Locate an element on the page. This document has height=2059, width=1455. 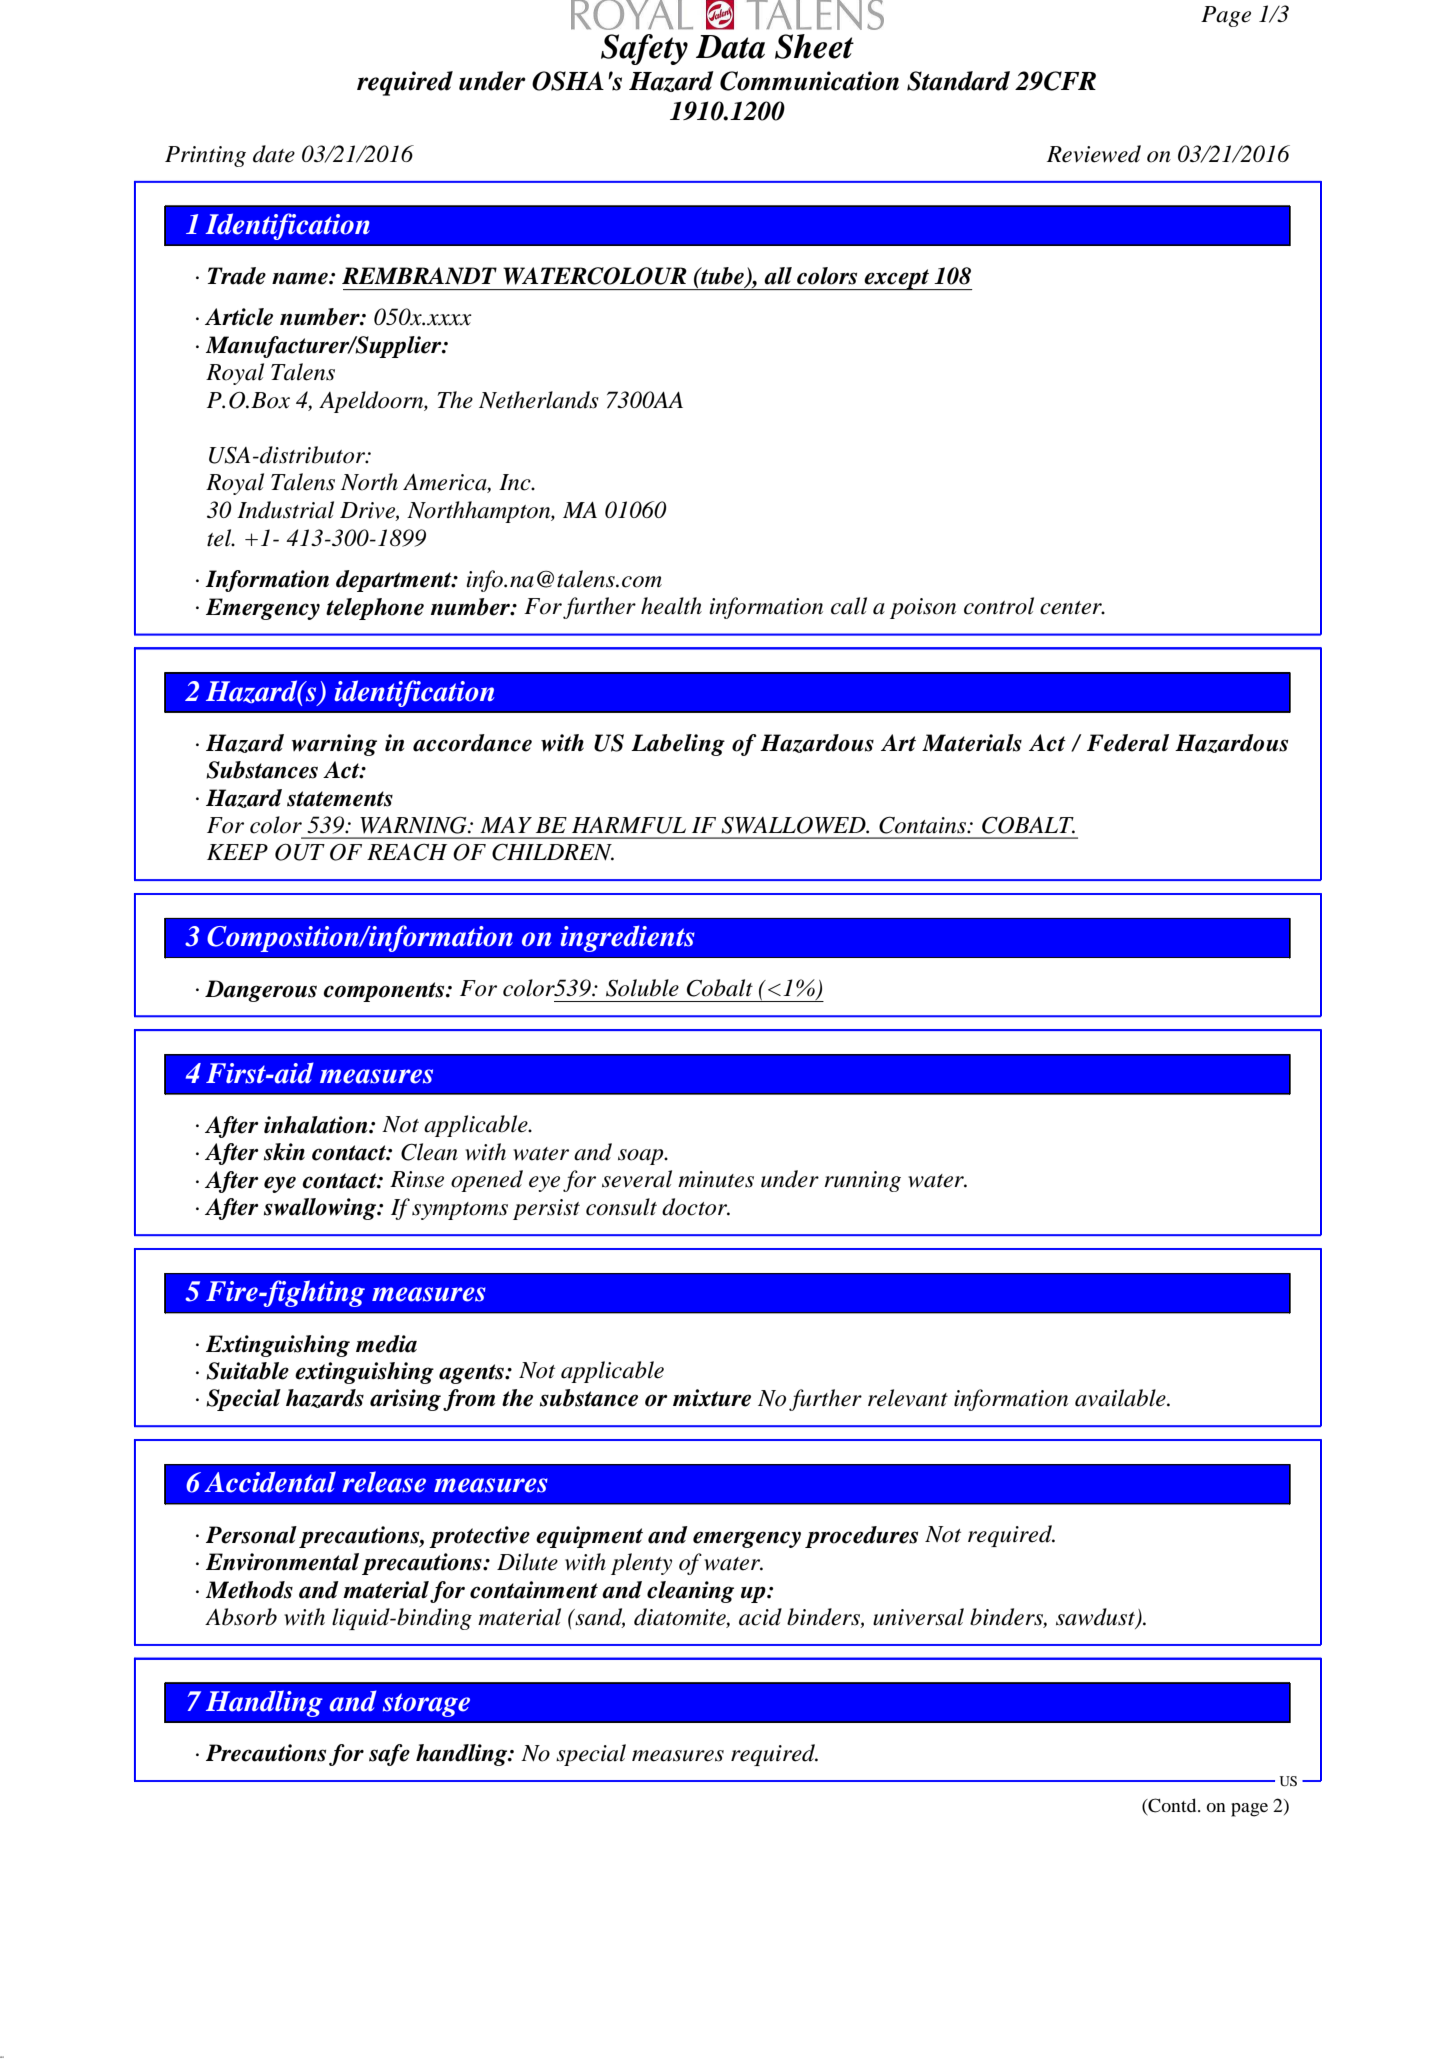
doctor is located at coordinates (696, 1207).
